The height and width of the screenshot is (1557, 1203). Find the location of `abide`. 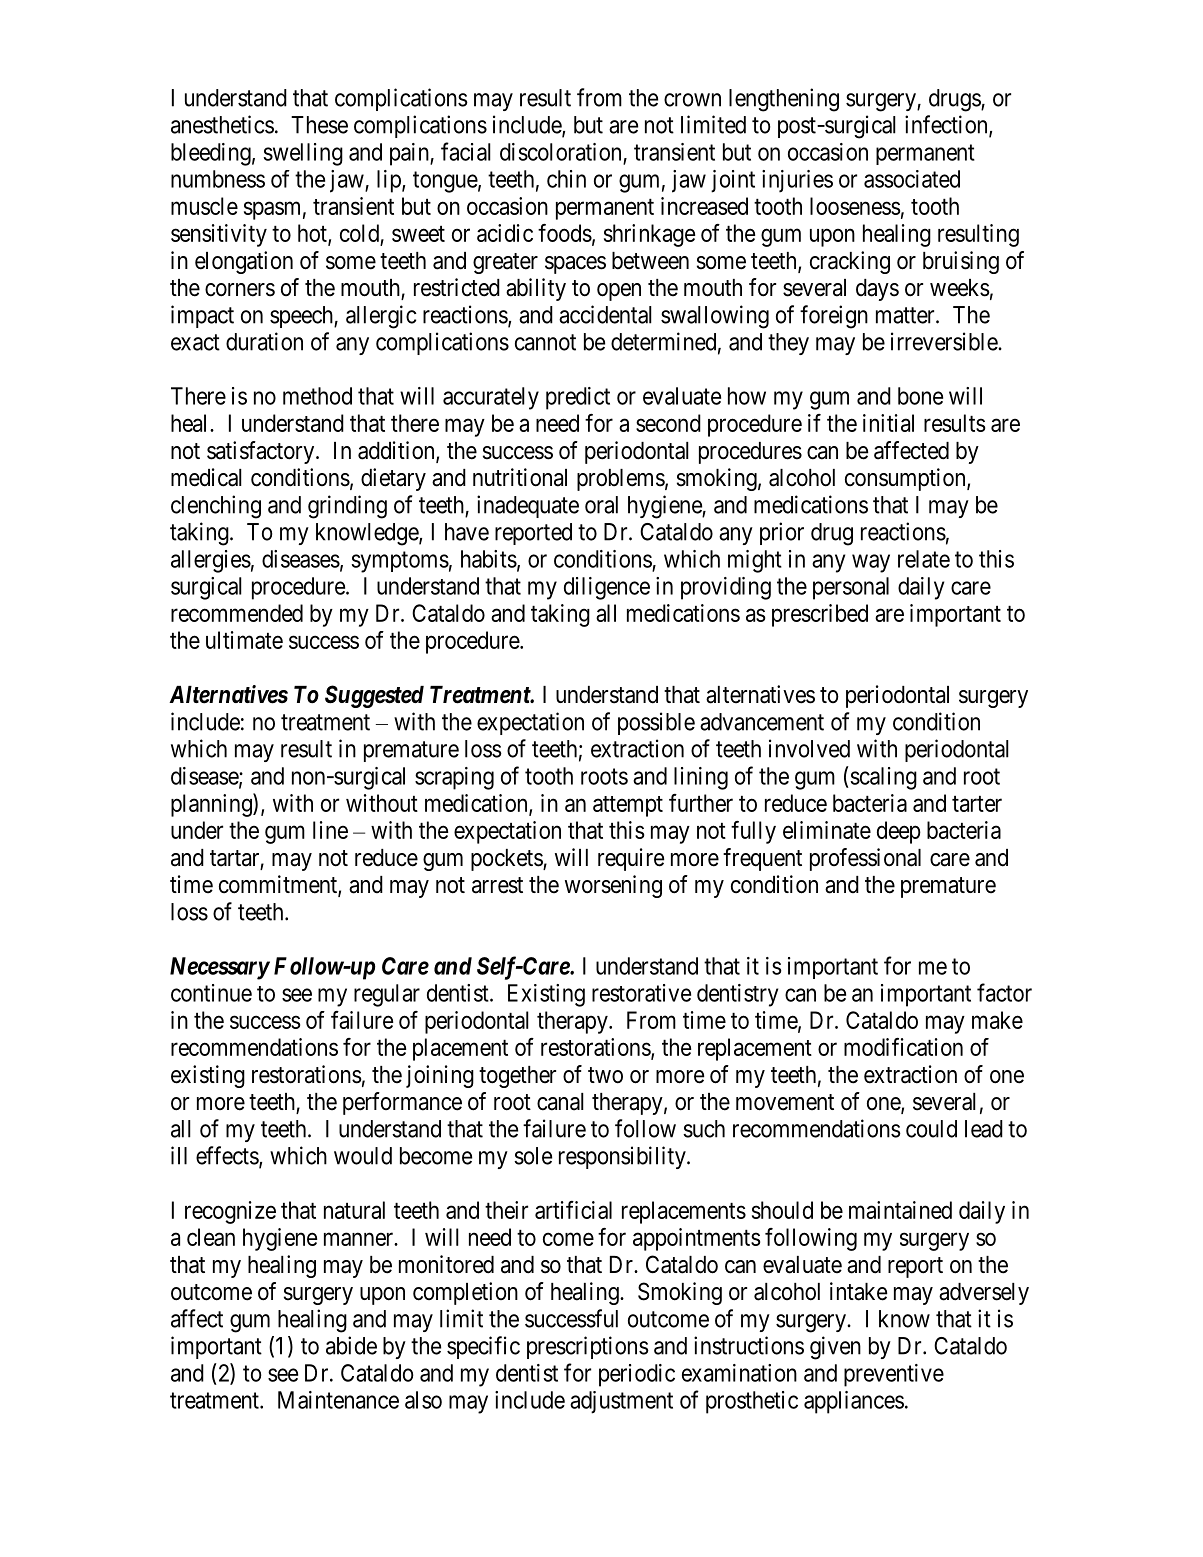

abide is located at coordinates (351, 1345).
